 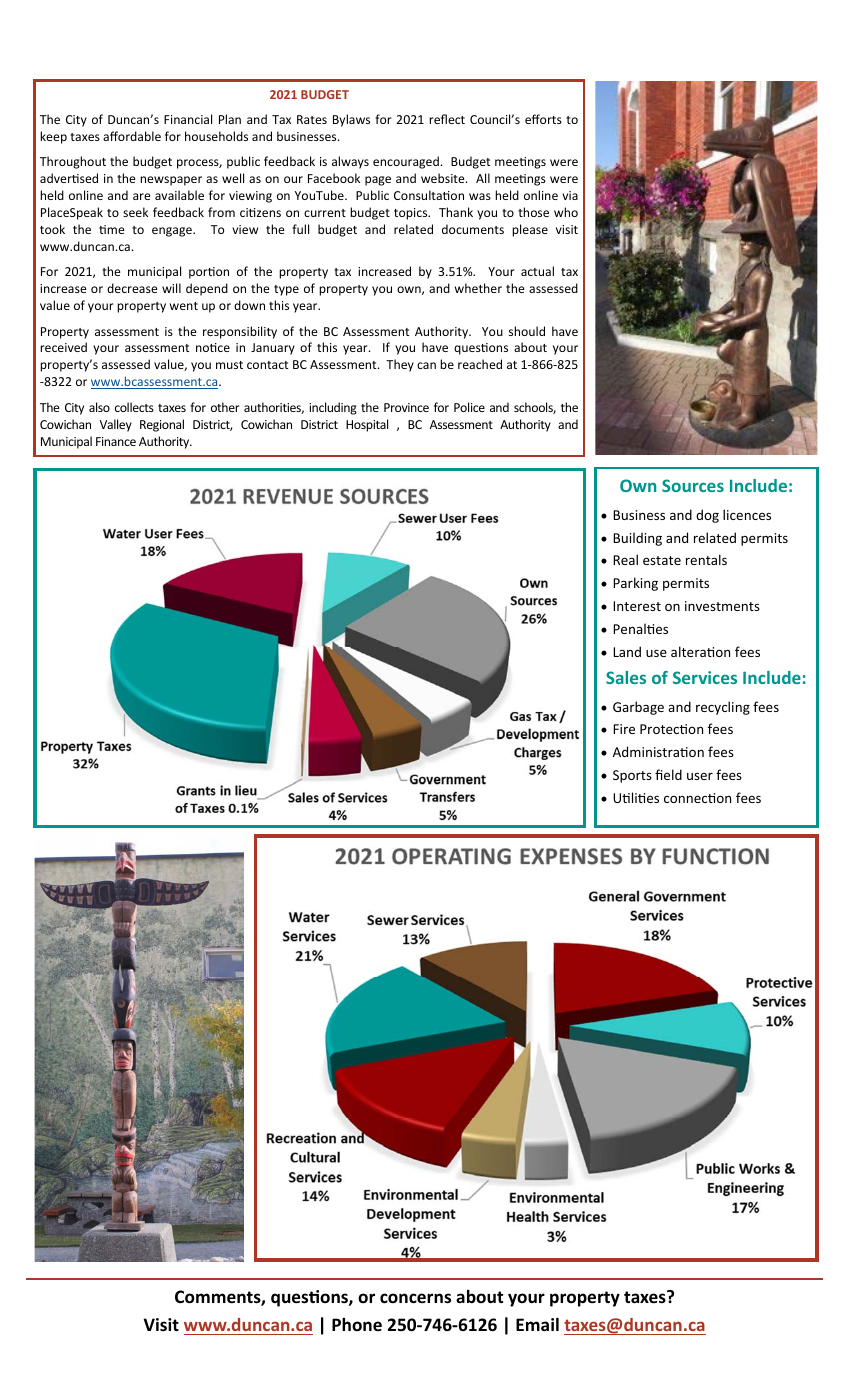 I want to click on Sports, so click(x=632, y=776).
